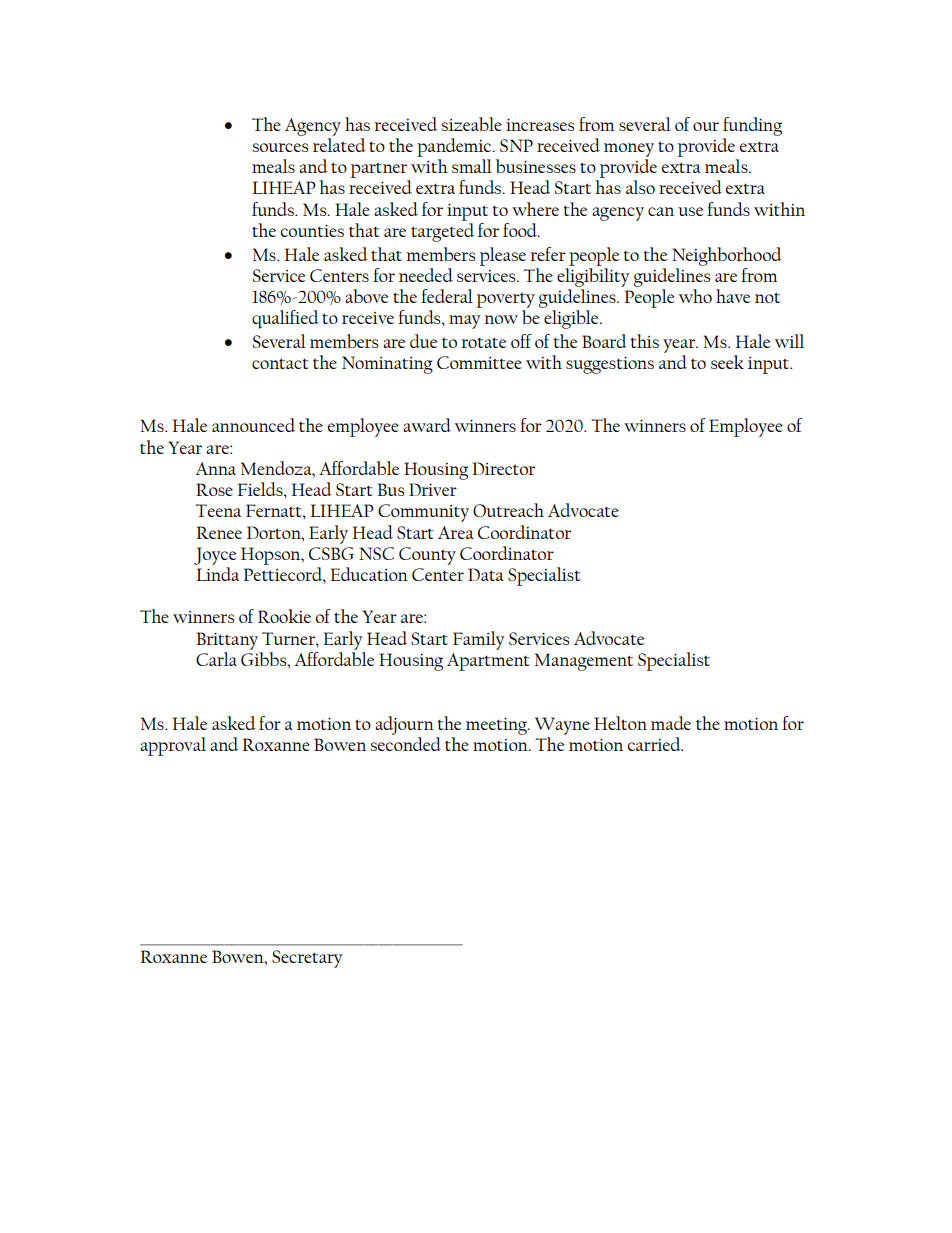 The height and width of the image is (1233, 952). I want to click on Apartment, so click(488, 662).
